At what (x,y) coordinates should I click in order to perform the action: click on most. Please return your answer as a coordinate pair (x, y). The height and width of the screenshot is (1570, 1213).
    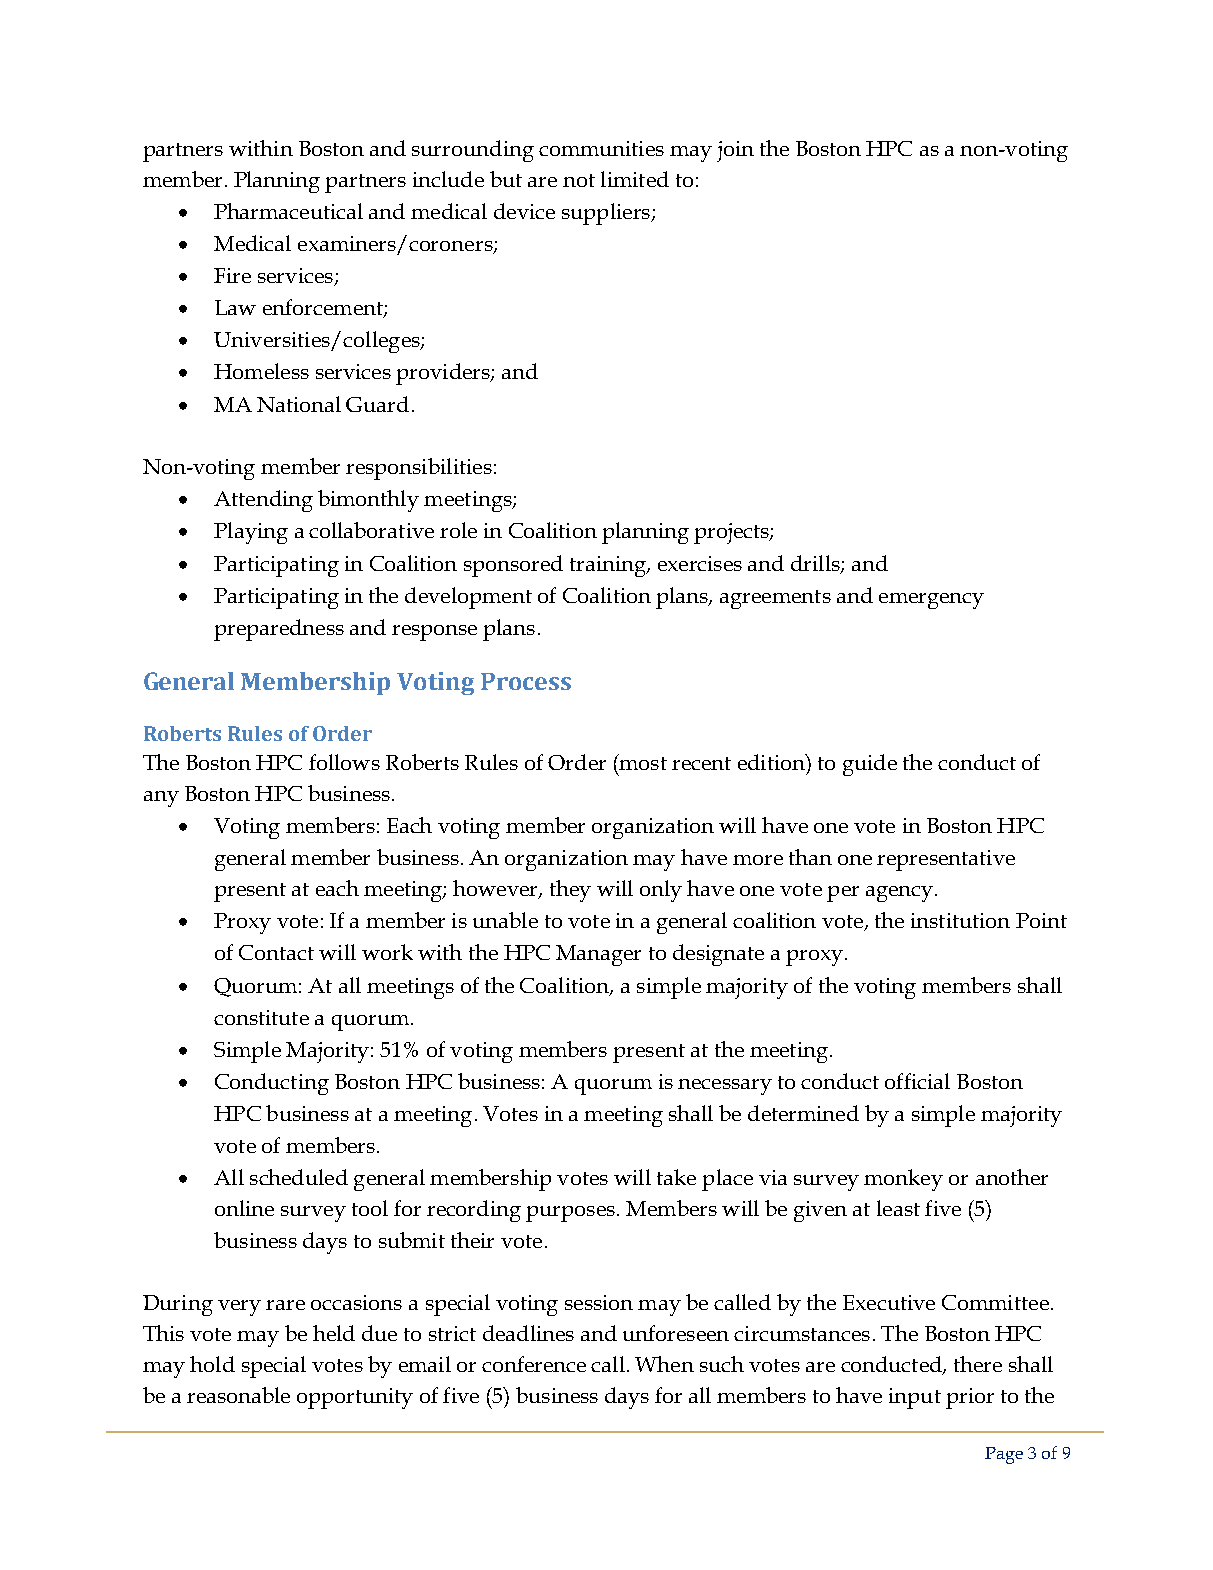
    Looking at the image, I should click on (642, 762).
